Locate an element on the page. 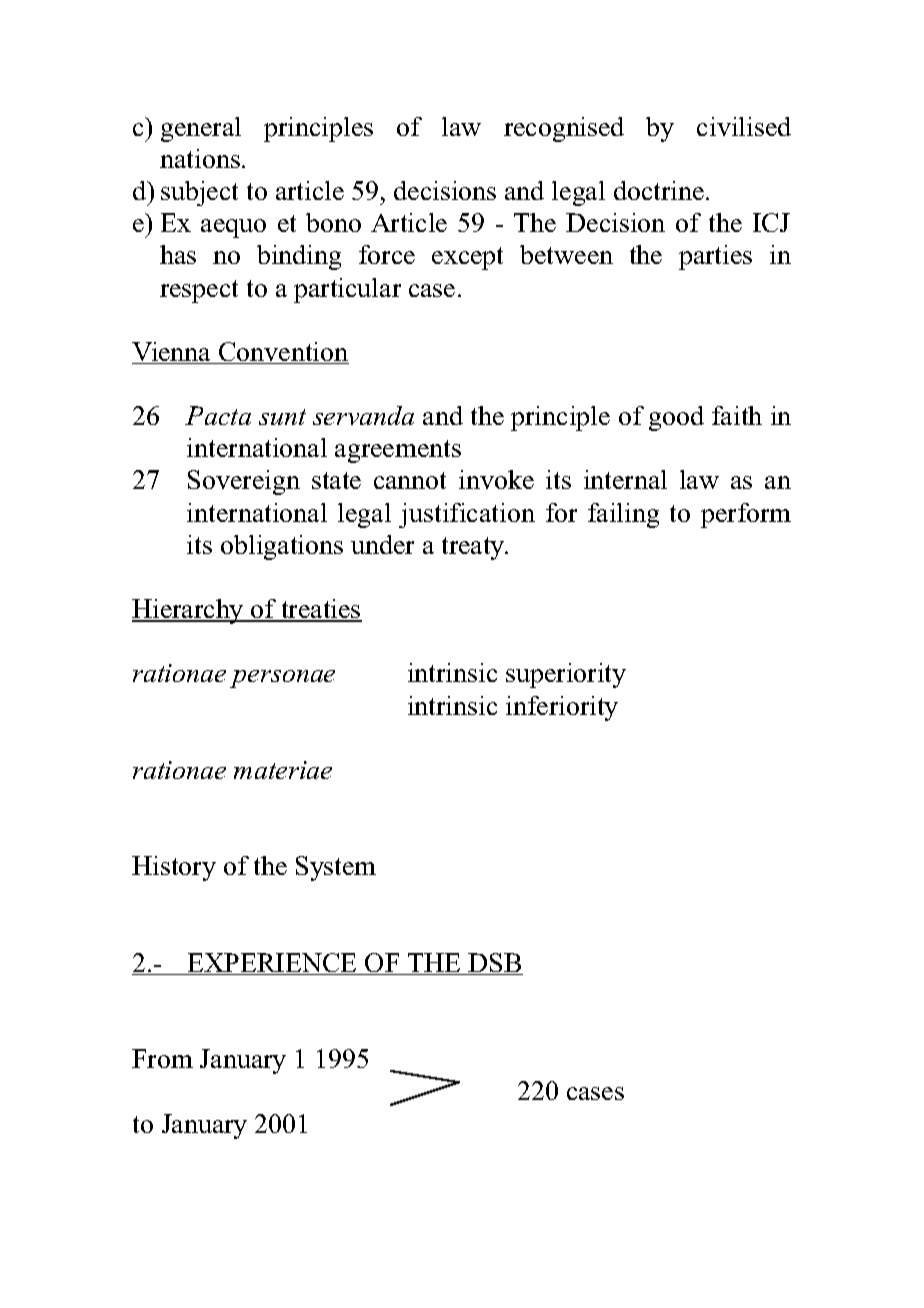 The width and height of the image is (924, 1308). Hierarchy is located at coordinates (189, 611).
